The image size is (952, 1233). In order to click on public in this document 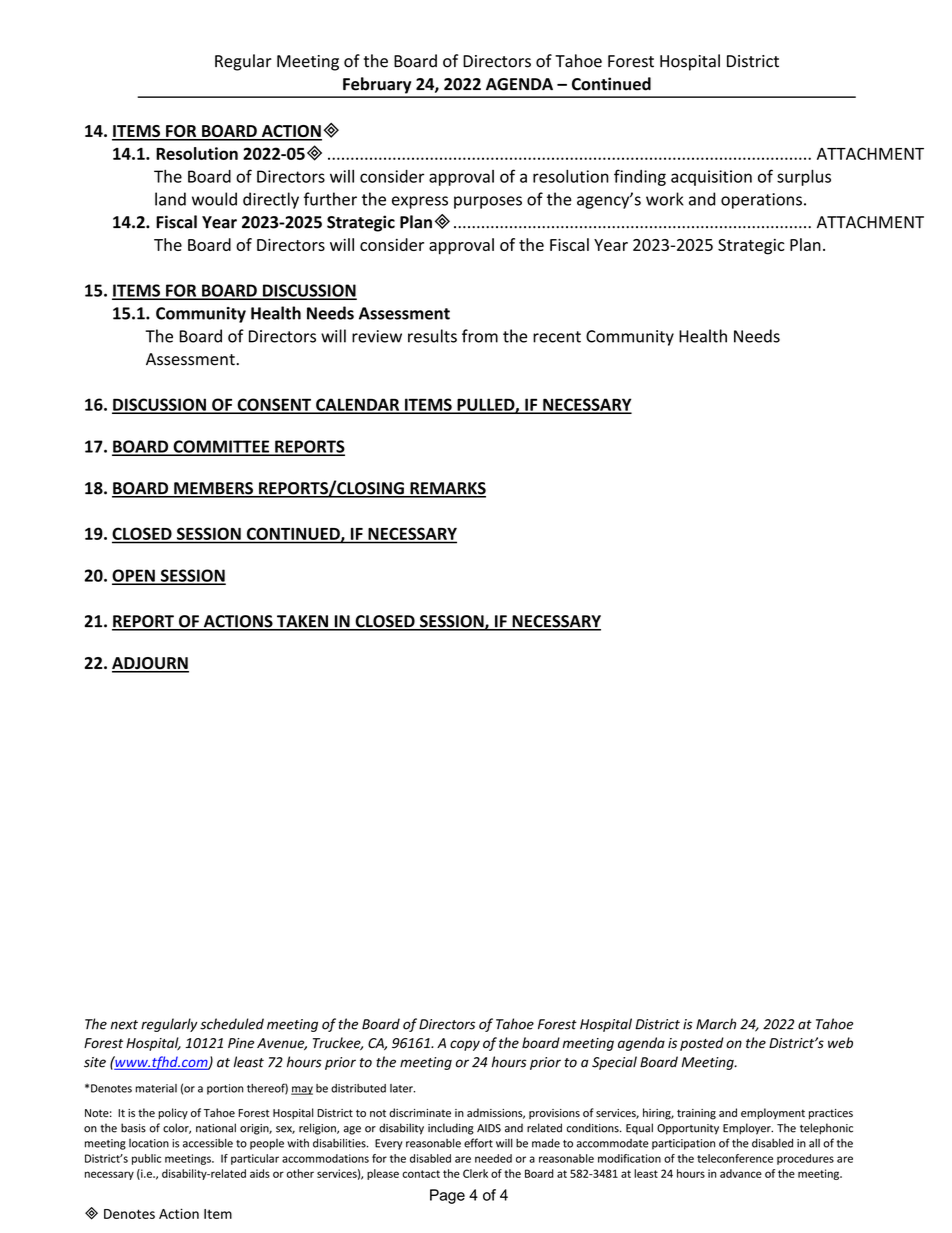, I will do `click(146, 1159)`.
